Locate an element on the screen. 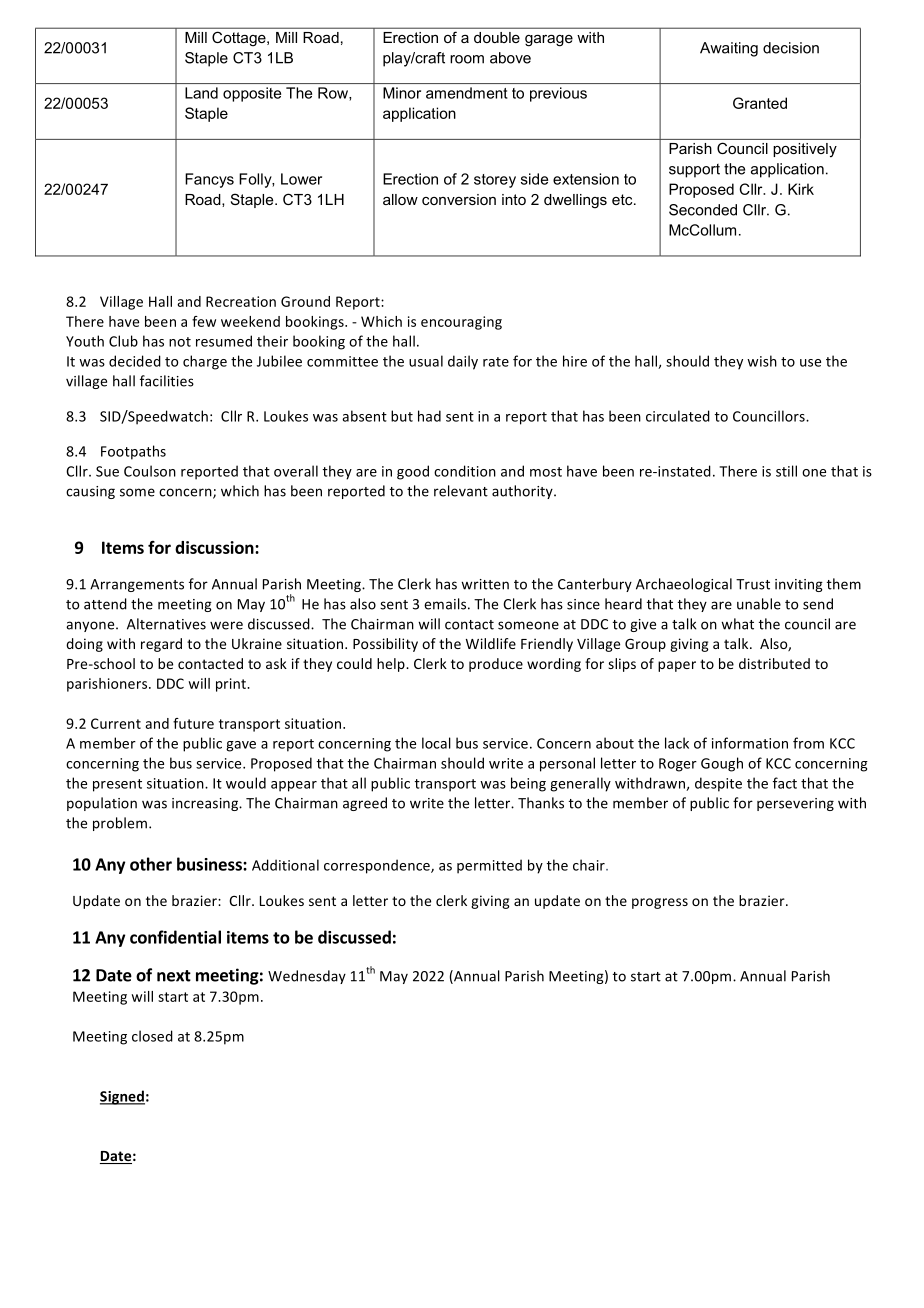  Alternatives is located at coordinates (166, 624).
